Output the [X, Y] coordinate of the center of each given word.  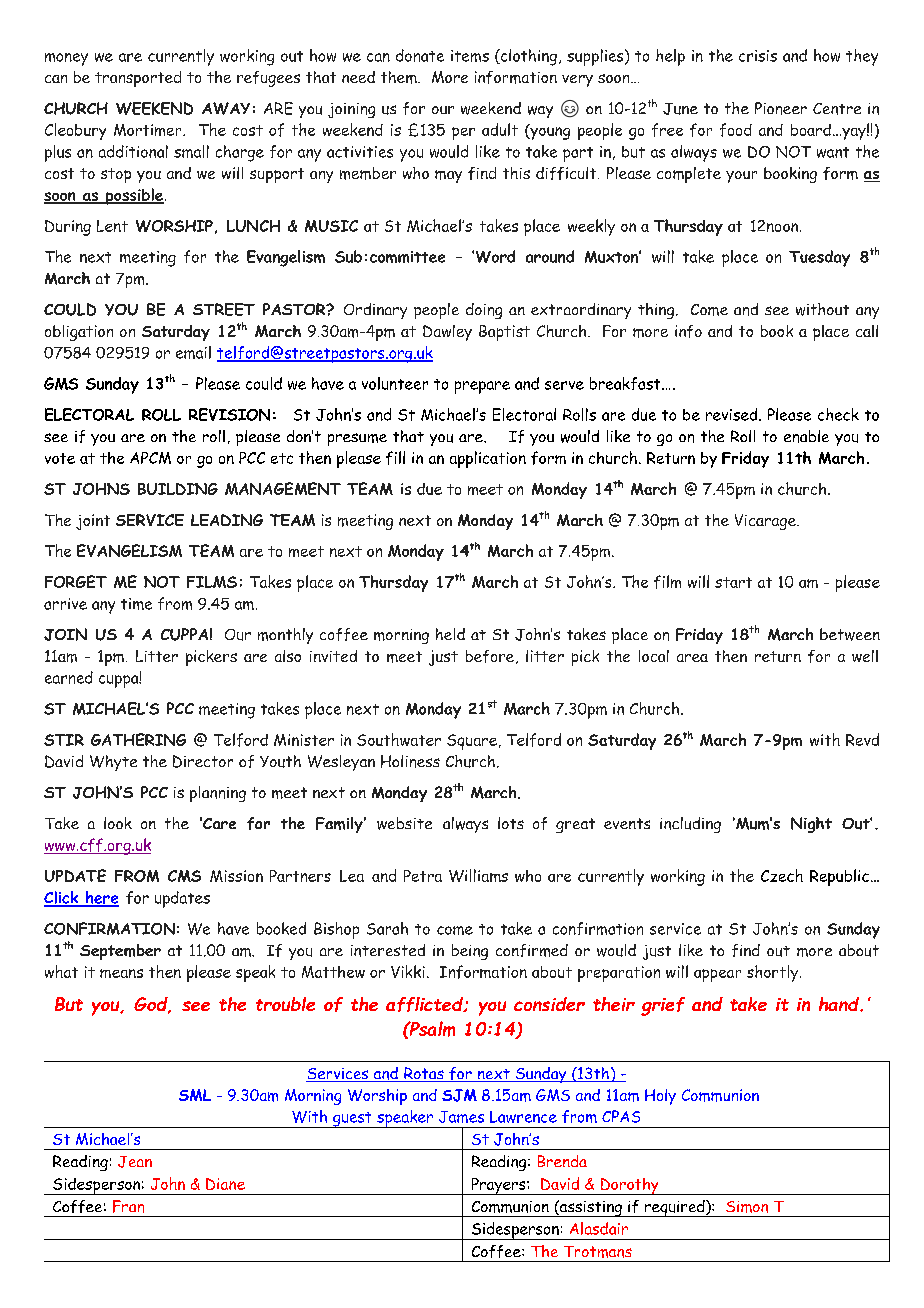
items [470, 56]
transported [138, 79]
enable [806, 436]
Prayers [498, 1186]
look [118, 823]
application [488, 459]
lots [511, 823]
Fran [128, 1206]
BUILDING [178, 489]
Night [811, 825]
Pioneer [781, 108]
